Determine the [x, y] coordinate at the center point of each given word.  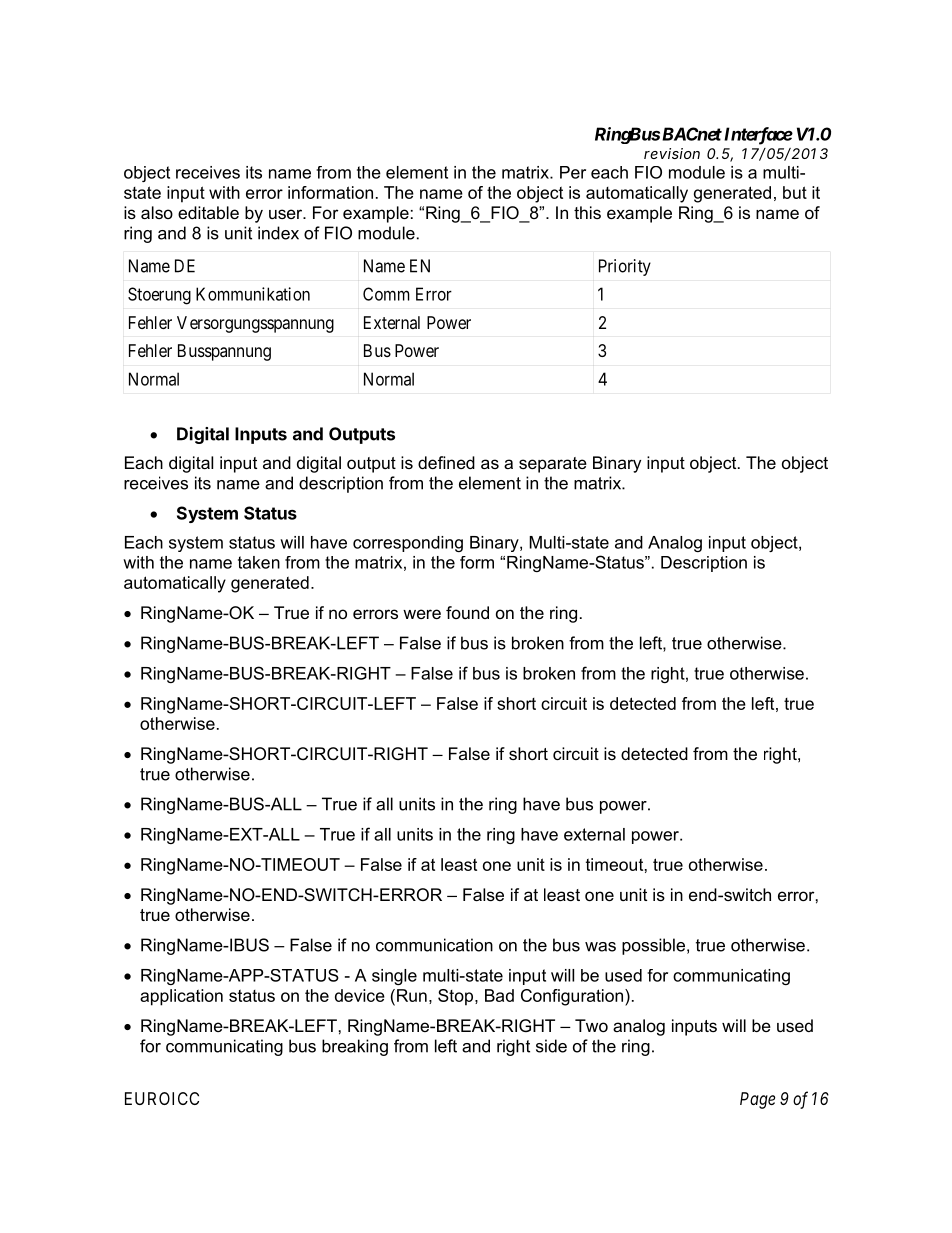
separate [553, 465]
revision [672, 153]
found [467, 612]
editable [208, 212]
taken [259, 562]
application [181, 997]
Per [573, 172]
